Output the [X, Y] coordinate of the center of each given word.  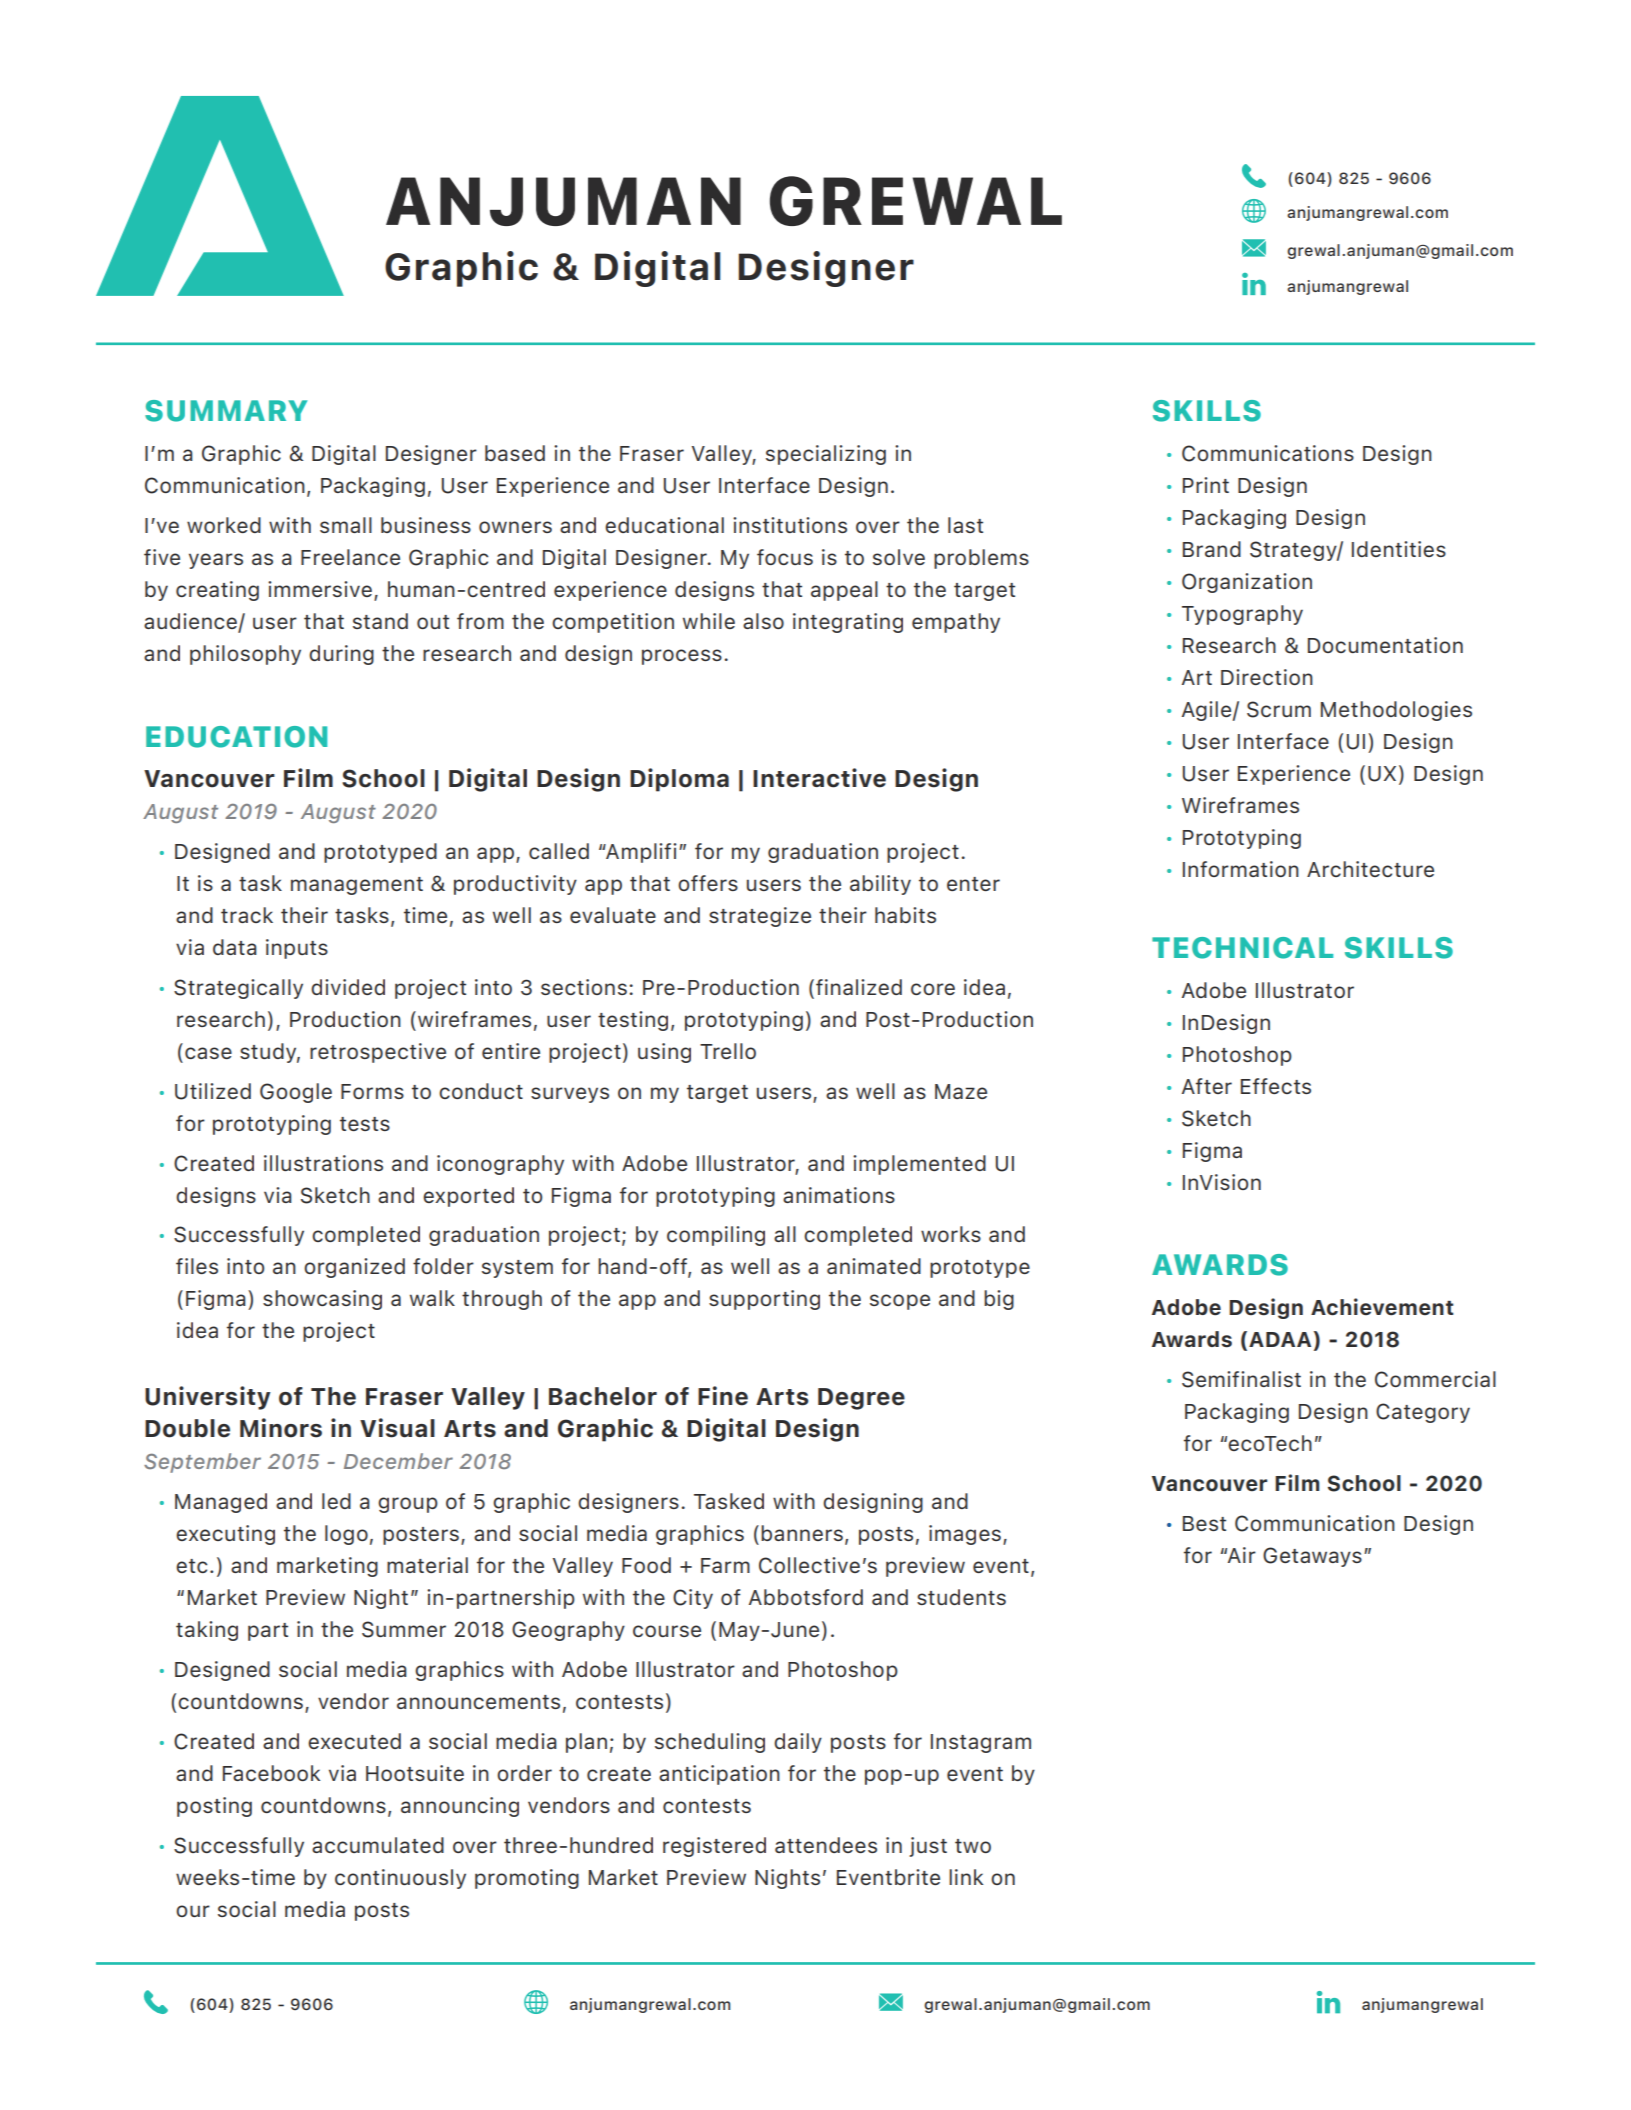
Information [1241, 869]
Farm [725, 1565]
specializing [826, 455]
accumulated [378, 1845]
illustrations [323, 1163]
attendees [826, 1845]
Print [1206, 485]
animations [839, 1195]
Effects [1276, 1086]
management [357, 886]
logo [346, 1535]
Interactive [819, 778]
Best [1204, 1523]
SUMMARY [226, 411]
